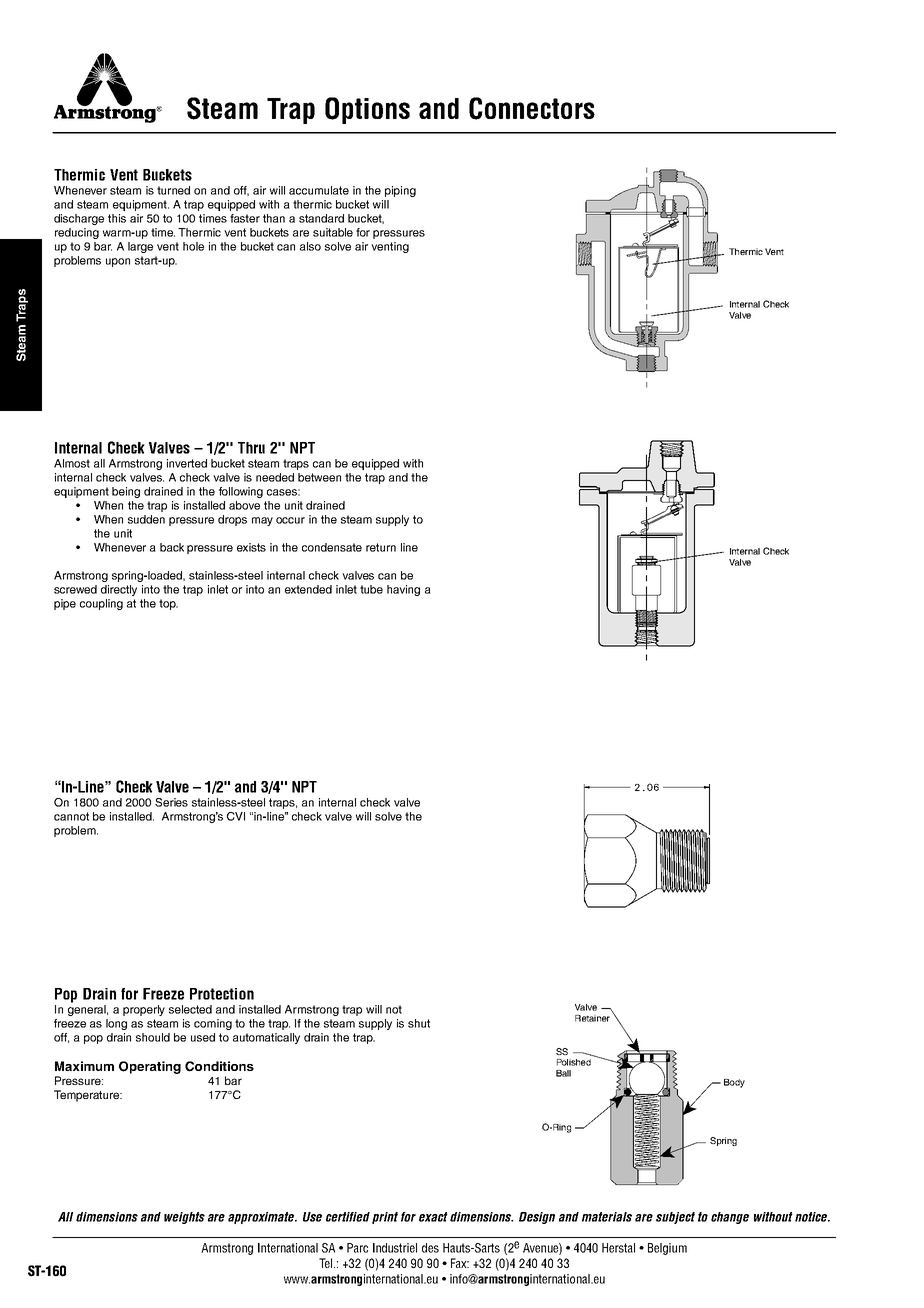  What do you see at coordinates (367, 110) in the screenshot?
I see `Options` at bounding box center [367, 110].
